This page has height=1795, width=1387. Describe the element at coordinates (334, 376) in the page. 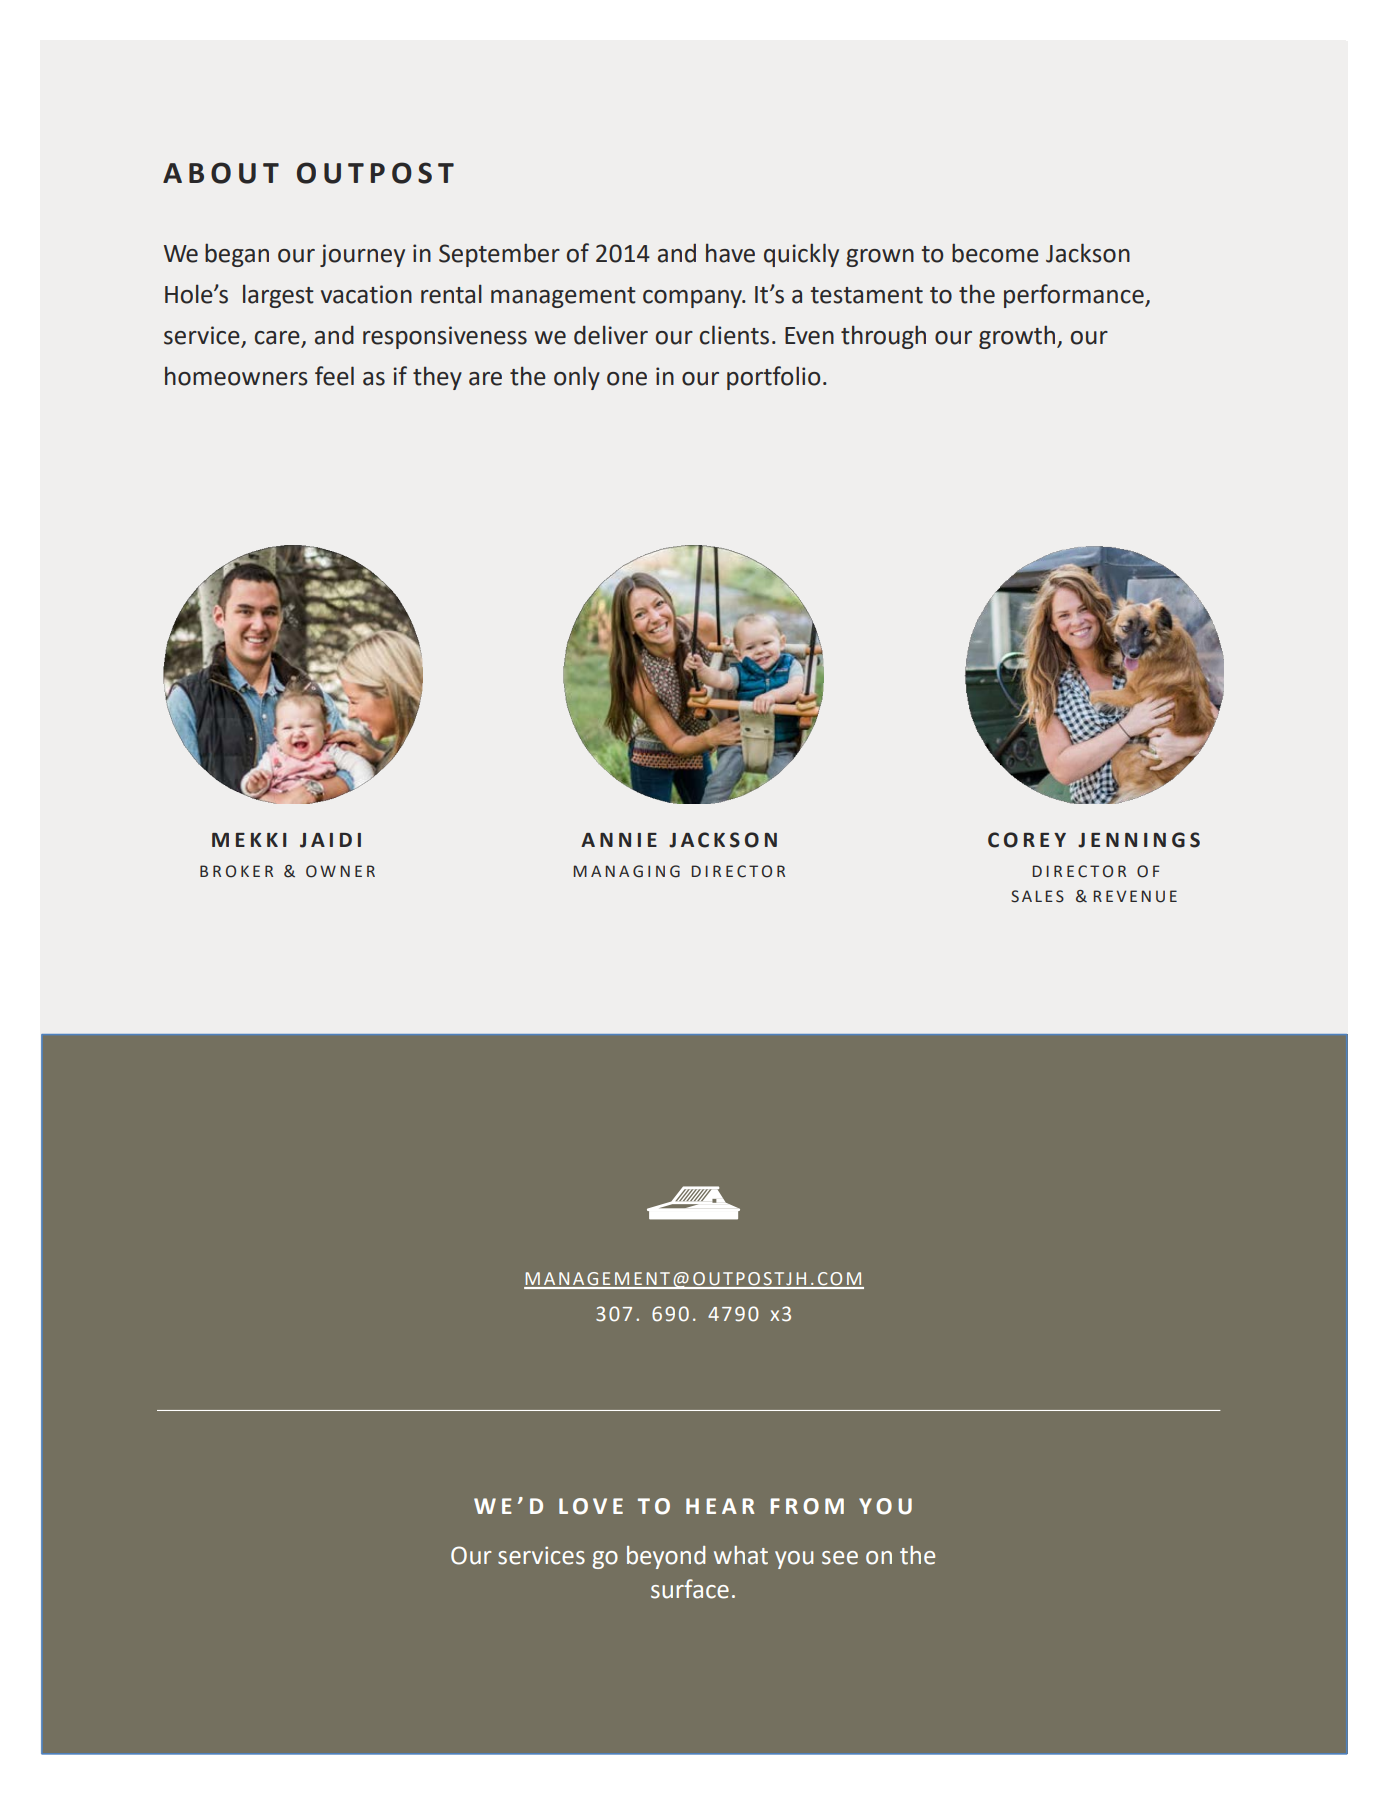

I see `feel` at that location.
